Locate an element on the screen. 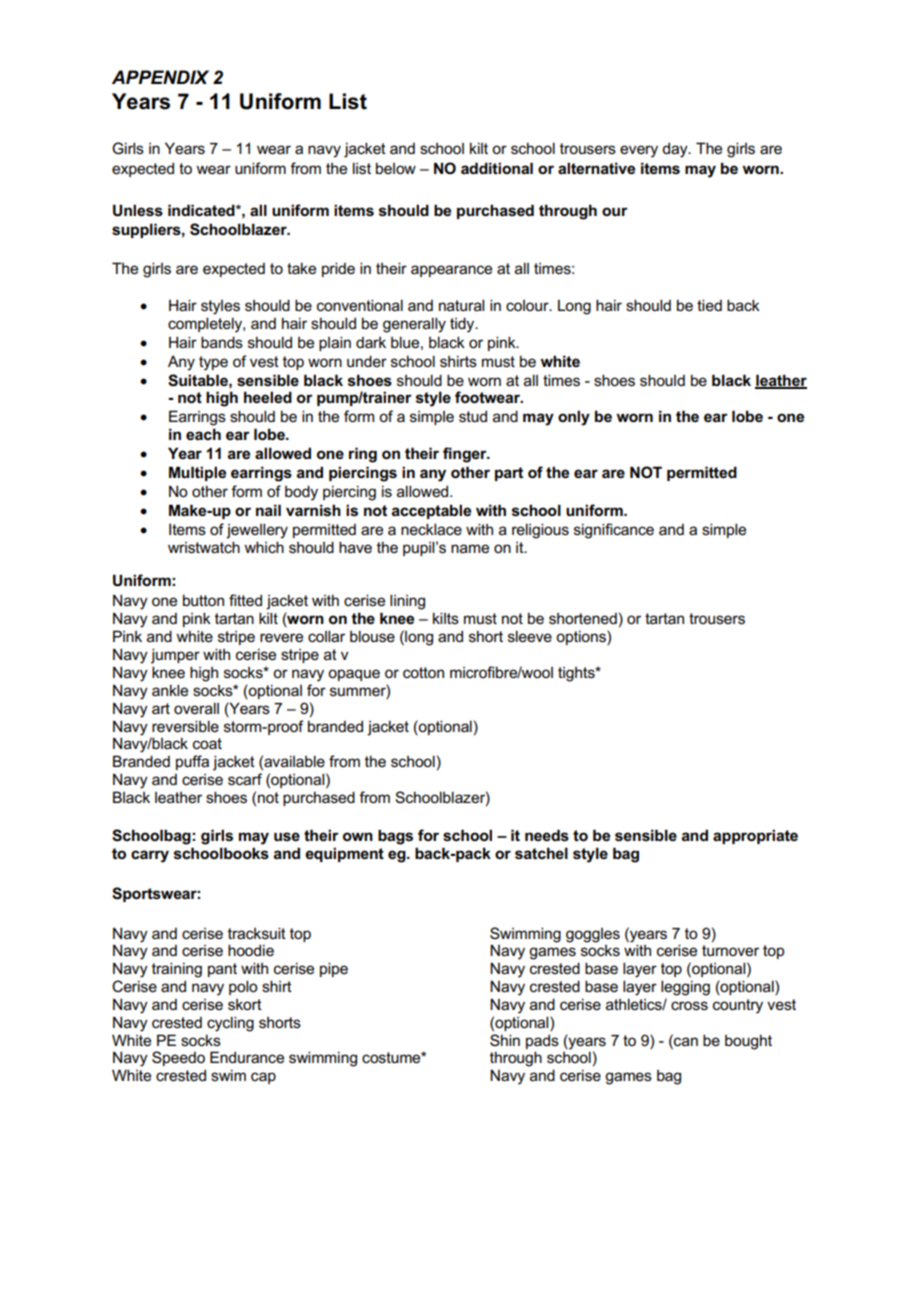 This screenshot has height=1308, width=924. wristwatch is located at coordinates (204, 547).
